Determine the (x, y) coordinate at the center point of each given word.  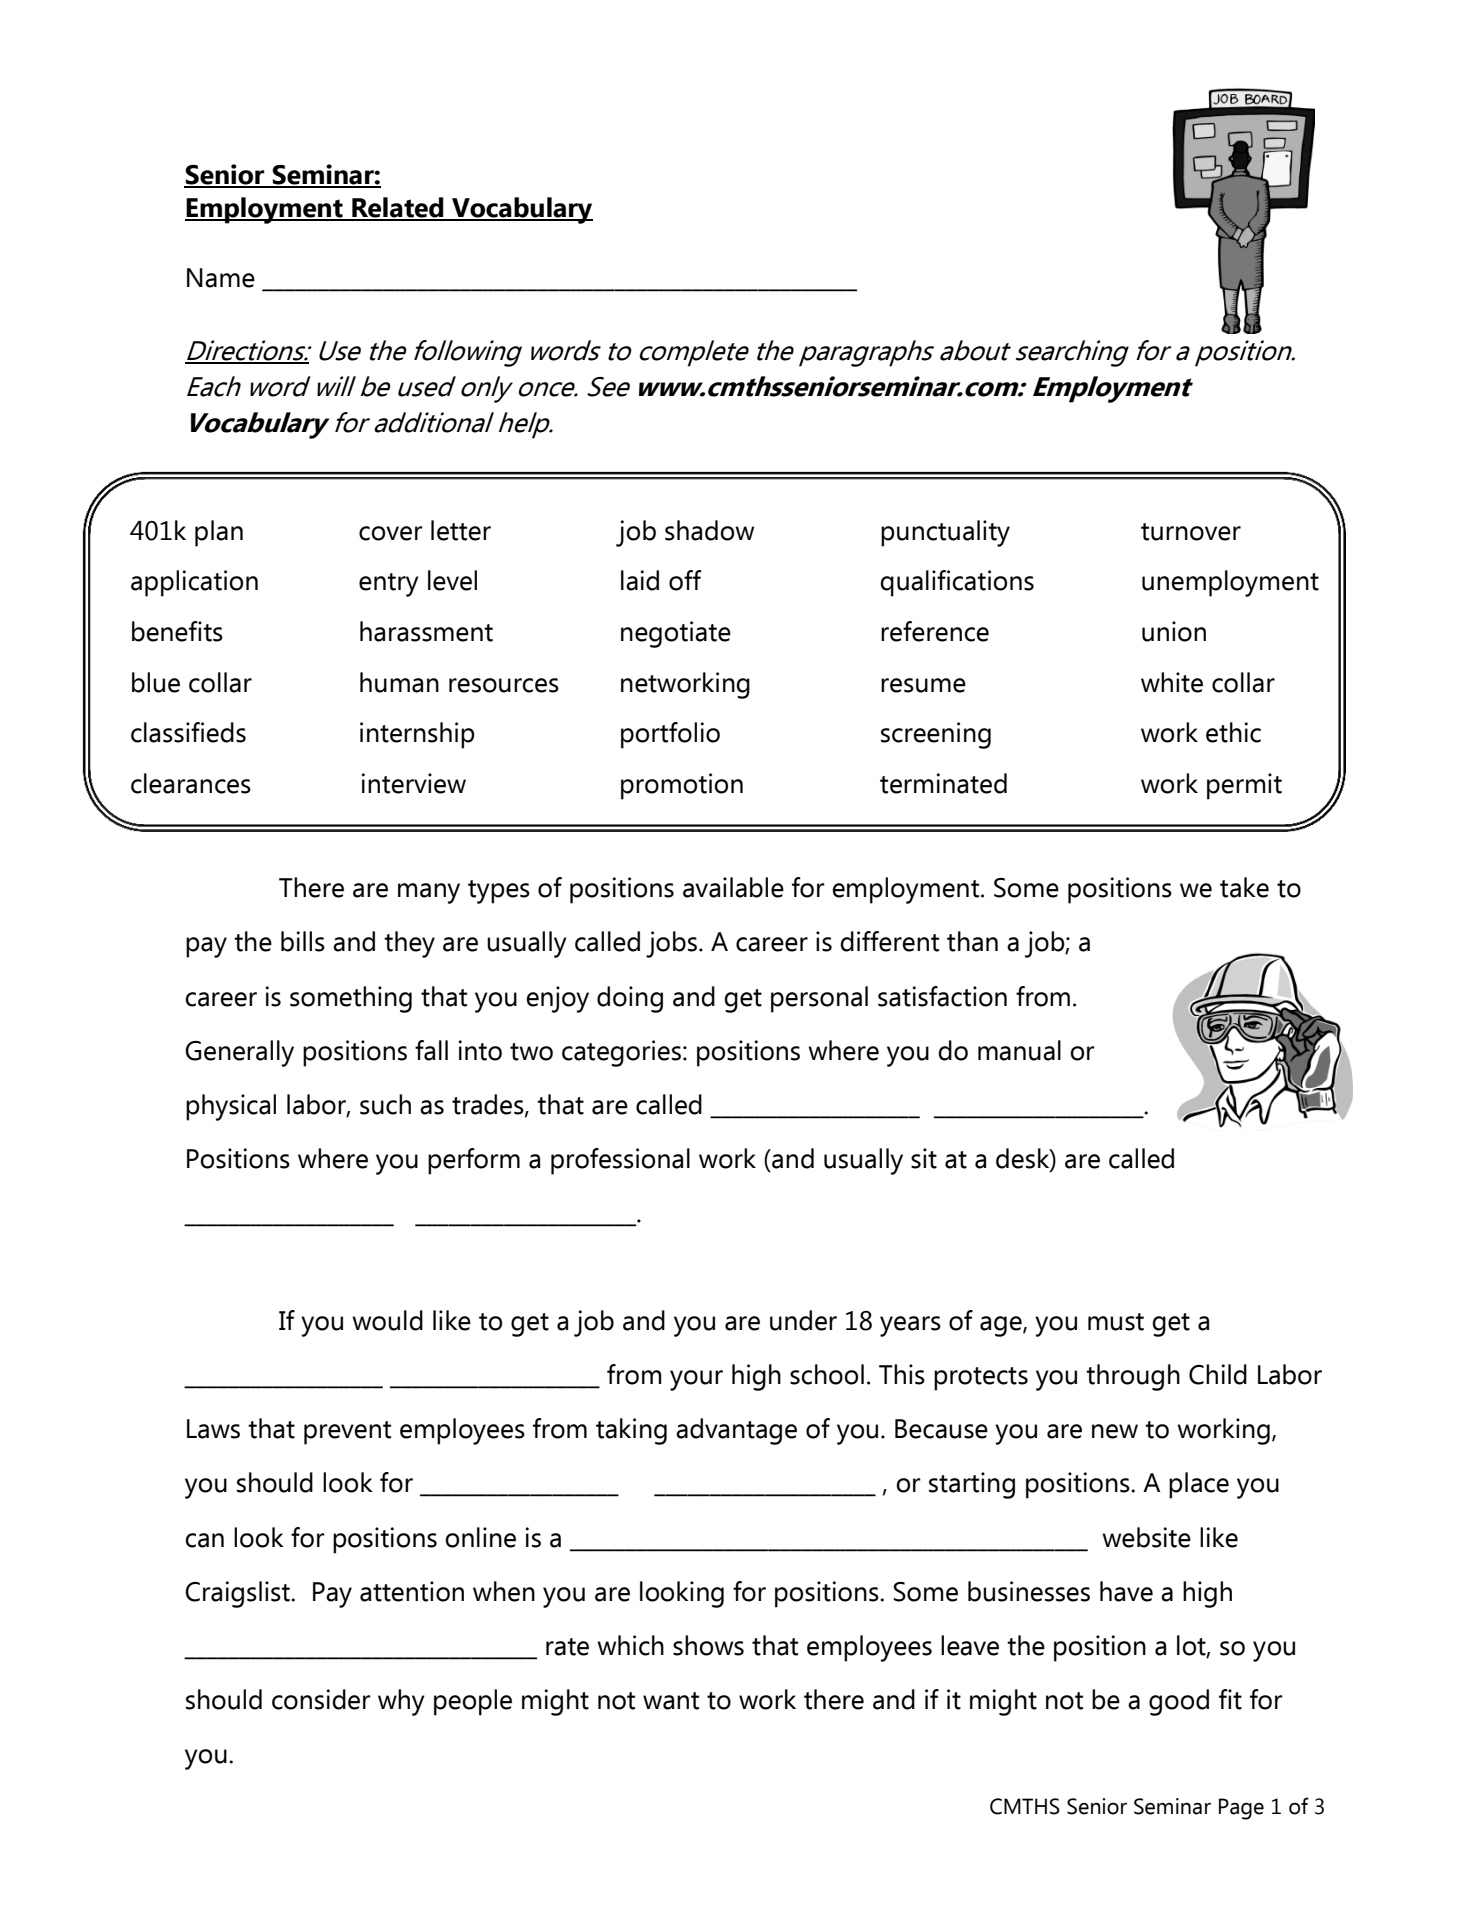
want (671, 1701)
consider (321, 1699)
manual (1019, 1050)
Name (221, 278)
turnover (1191, 532)
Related (398, 208)
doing (630, 999)
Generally (239, 1053)
